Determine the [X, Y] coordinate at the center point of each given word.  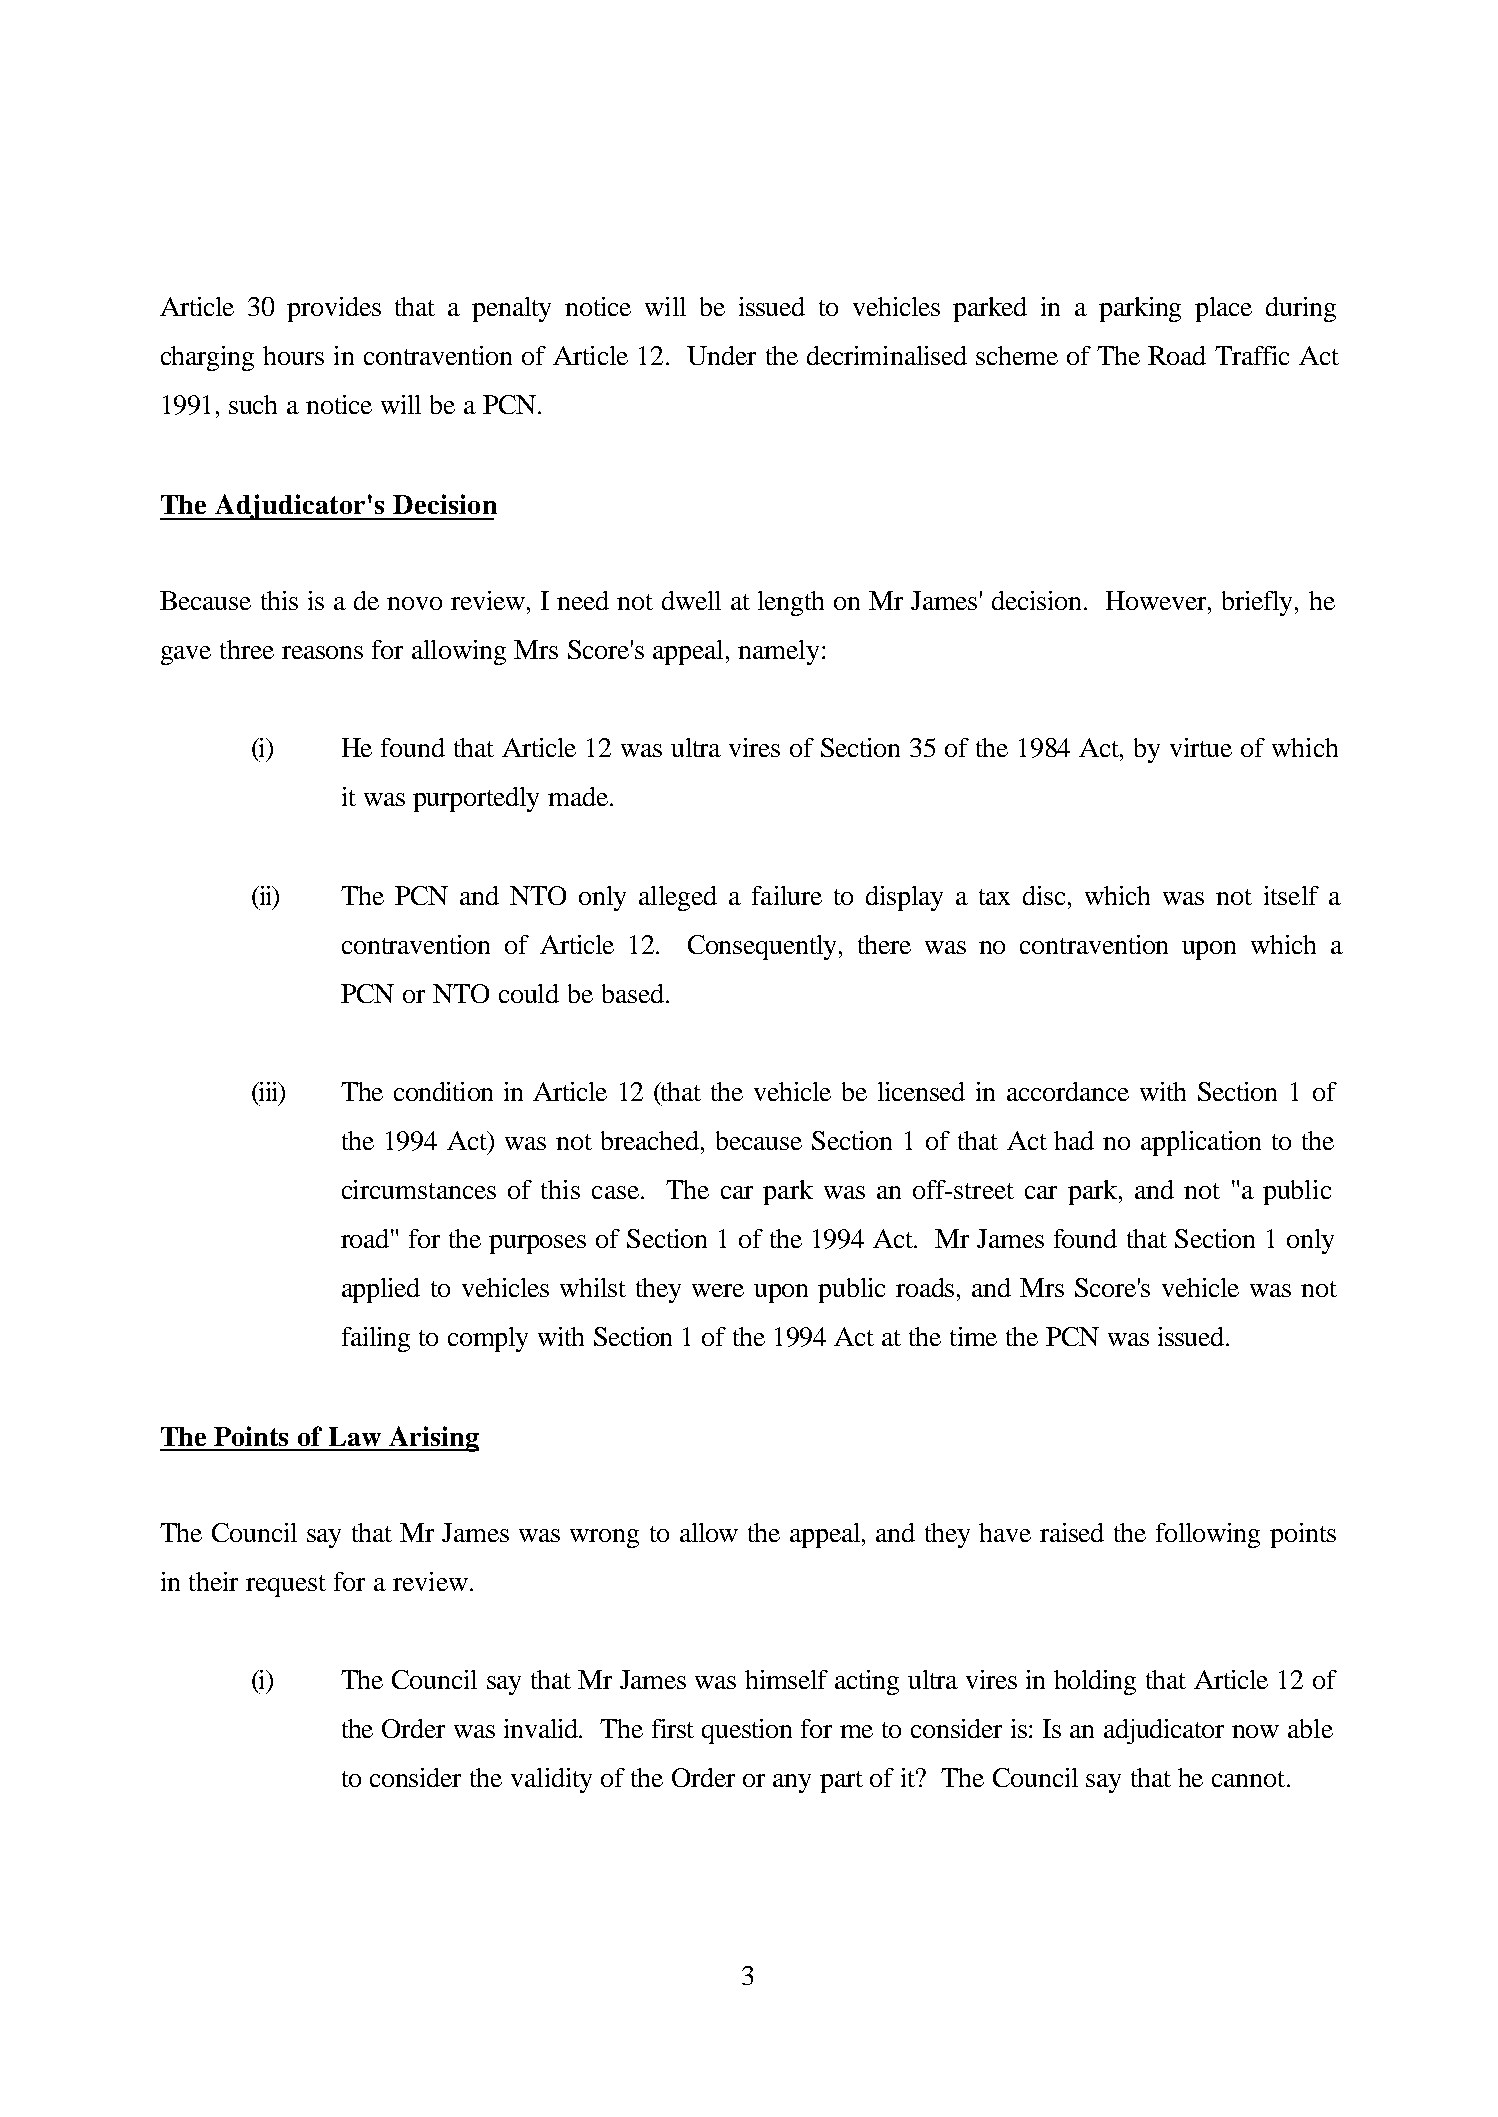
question [747, 1731]
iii [268, 1092]
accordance [1068, 1091]
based [634, 993]
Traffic [1252, 355]
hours [293, 355]
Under [721, 355]
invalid [542, 1728]
